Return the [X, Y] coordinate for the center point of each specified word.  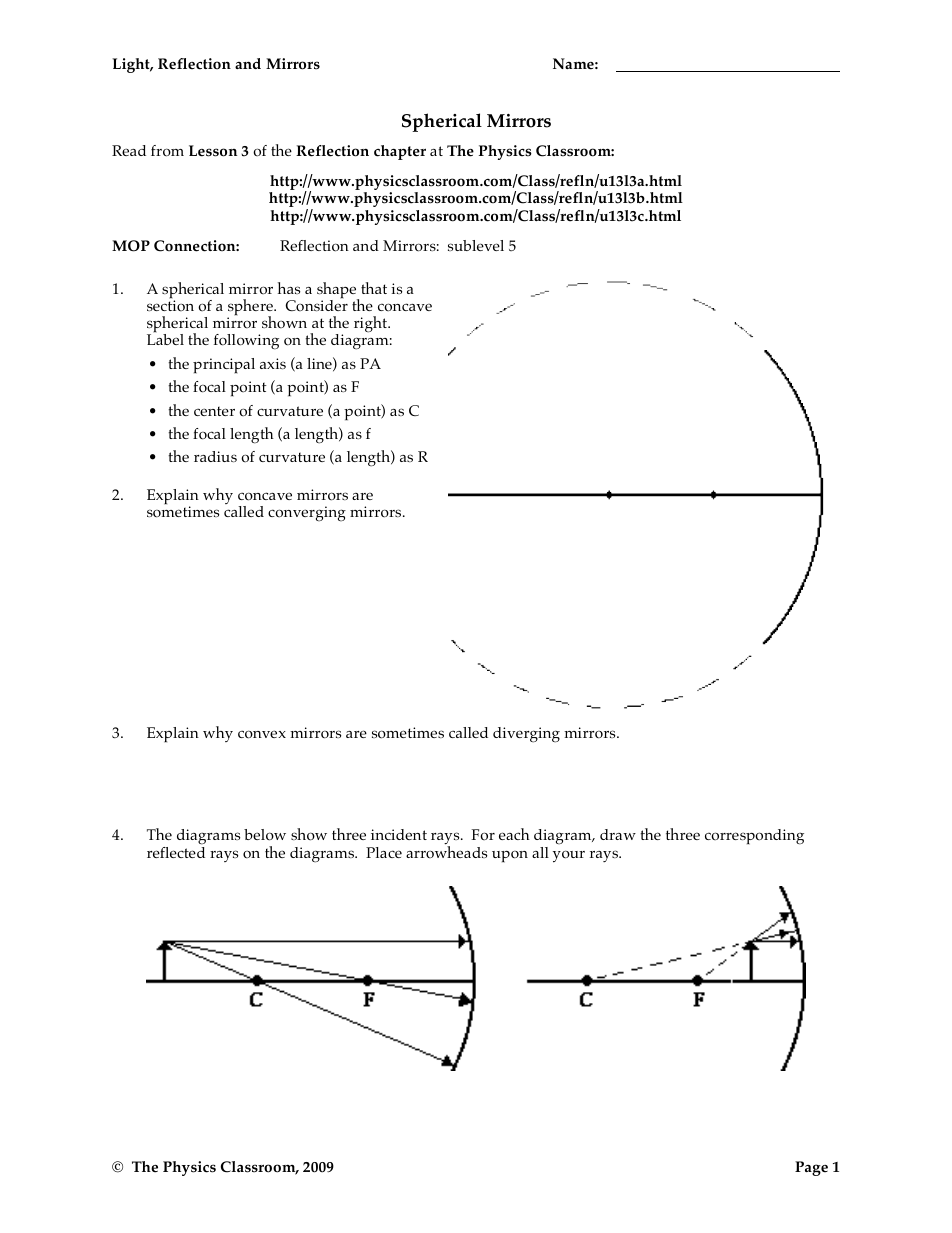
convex [262, 734]
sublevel [476, 245]
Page [811, 1168]
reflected [176, 852]
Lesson [213, 151]
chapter [400, 152]
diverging [526, 735]
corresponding [754, 837]
